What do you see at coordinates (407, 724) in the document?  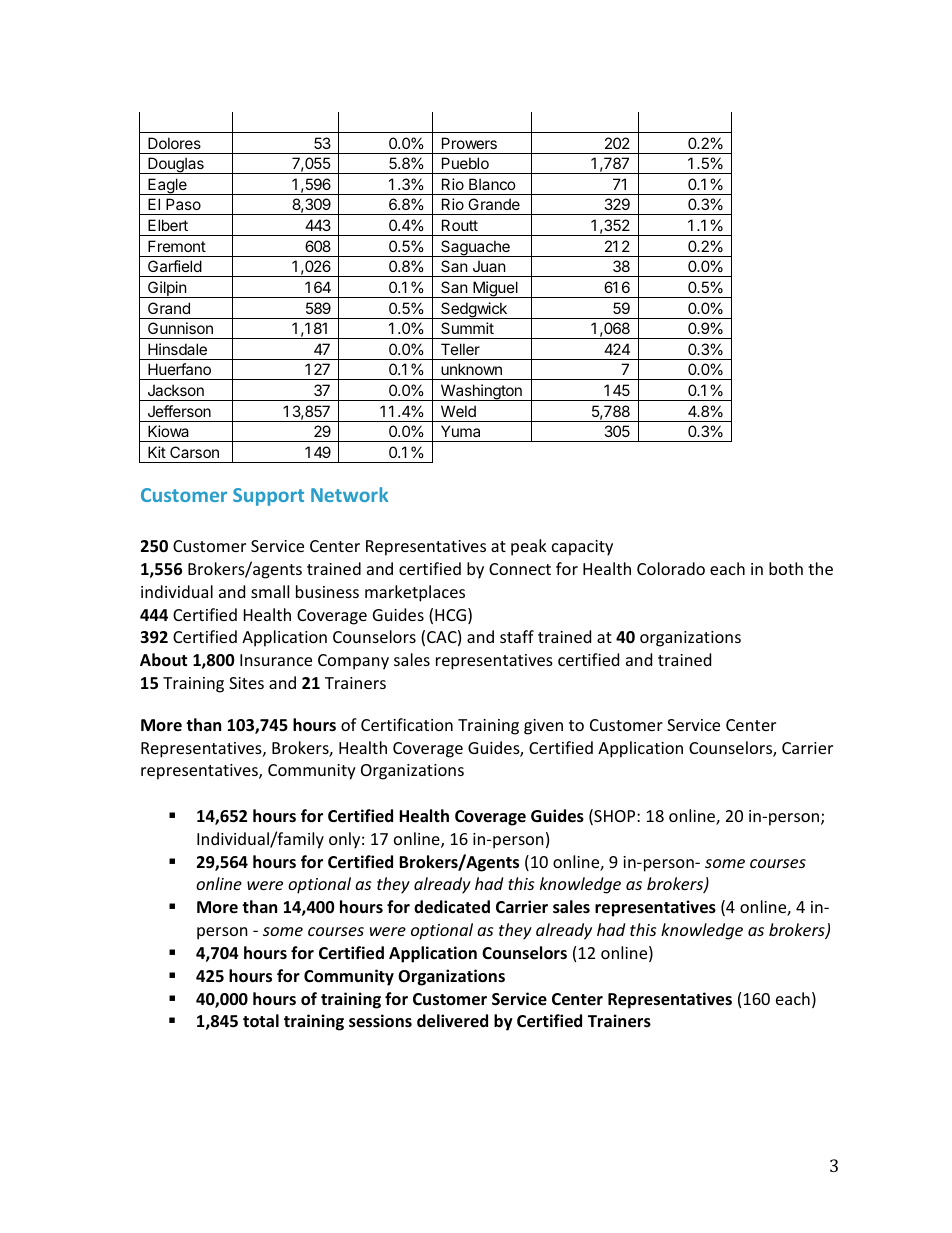 I see `Certification` at bounding box center [407, 724].
